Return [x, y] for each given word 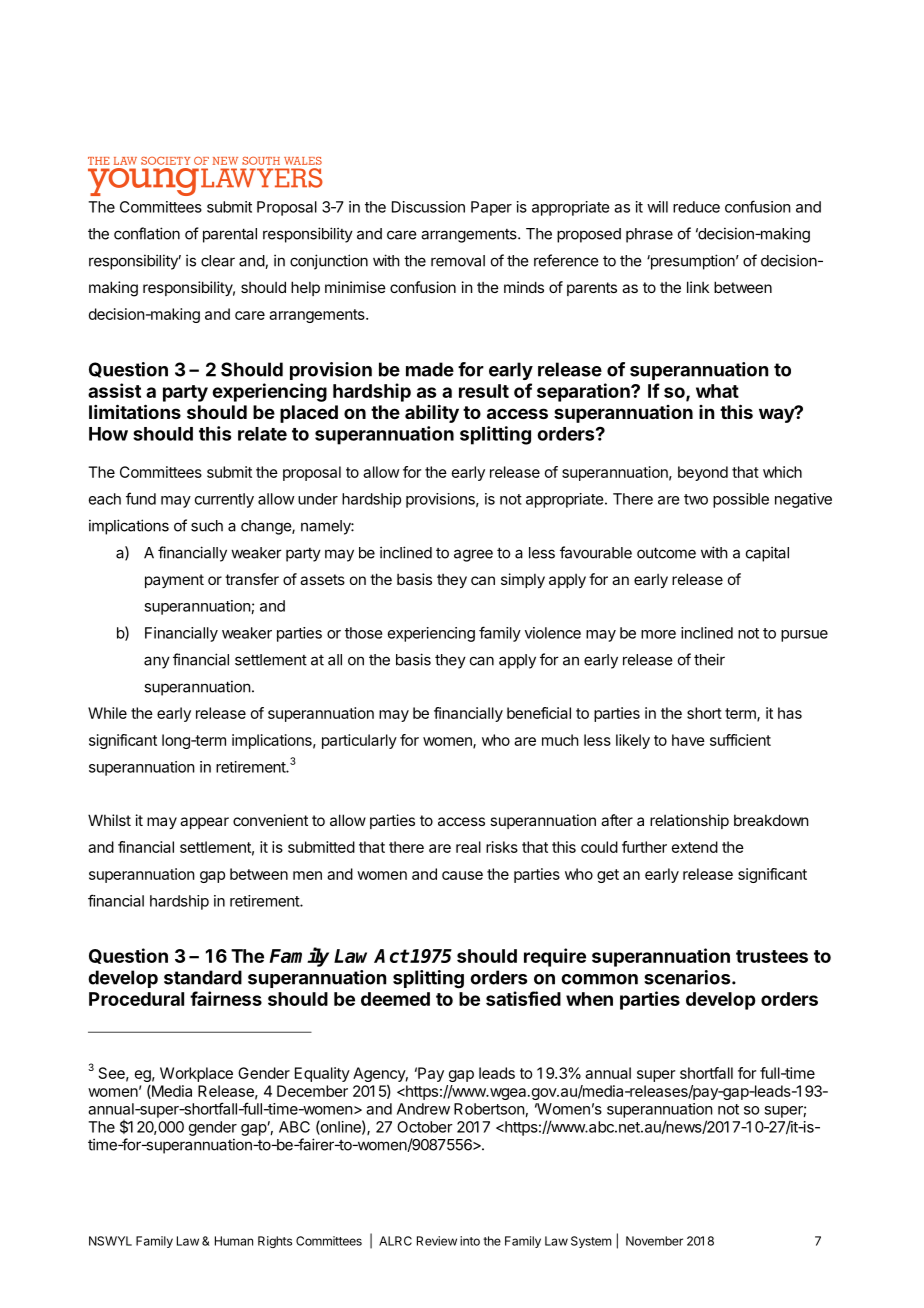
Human [234, 1241]
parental [230, 235]
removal [458, 261]
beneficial [539, 713]
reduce [696, 207]
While [107, 713]
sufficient [740, 740]
